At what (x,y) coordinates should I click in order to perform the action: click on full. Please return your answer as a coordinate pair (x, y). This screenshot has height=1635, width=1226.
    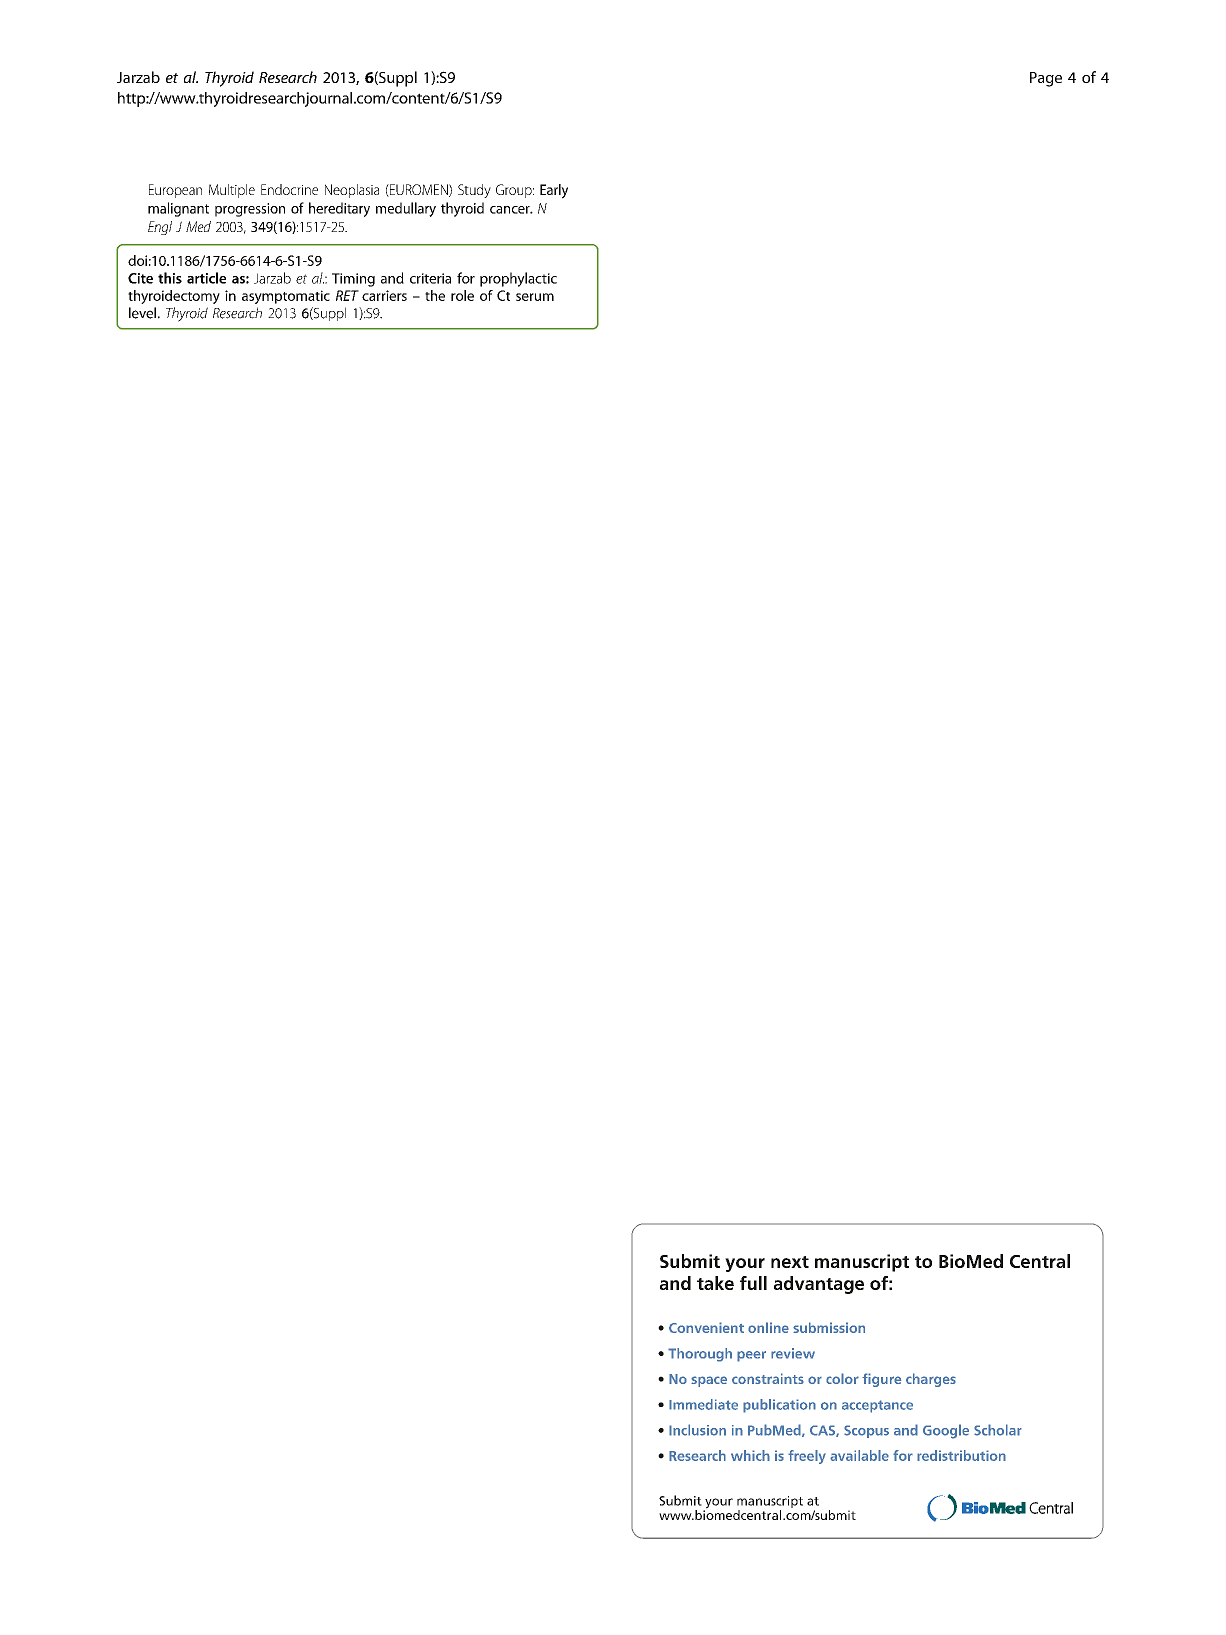
    Looking at the image, I should click on (753, 1283).
